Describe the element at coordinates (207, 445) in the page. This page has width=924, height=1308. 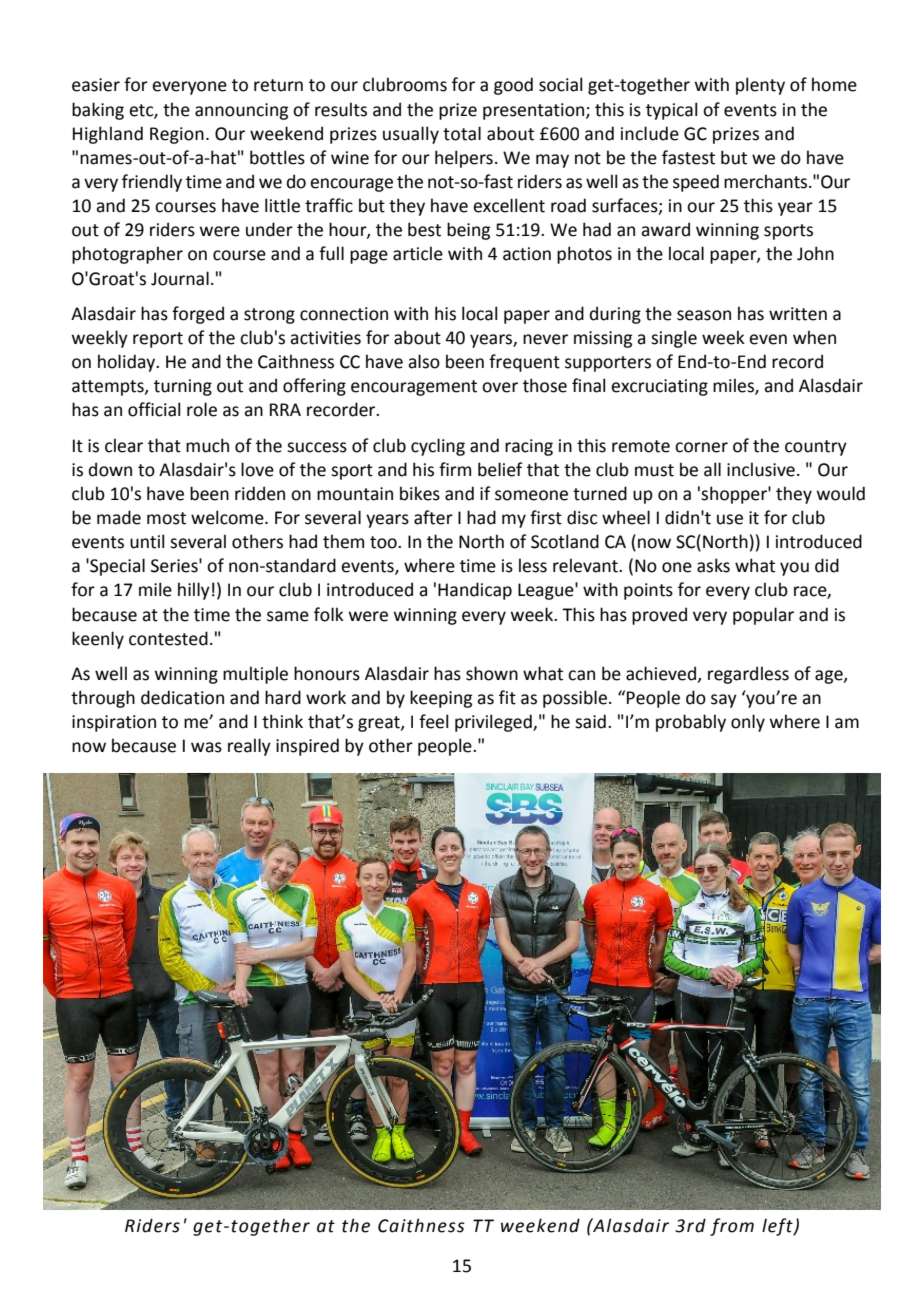
I see `much` at that location.
